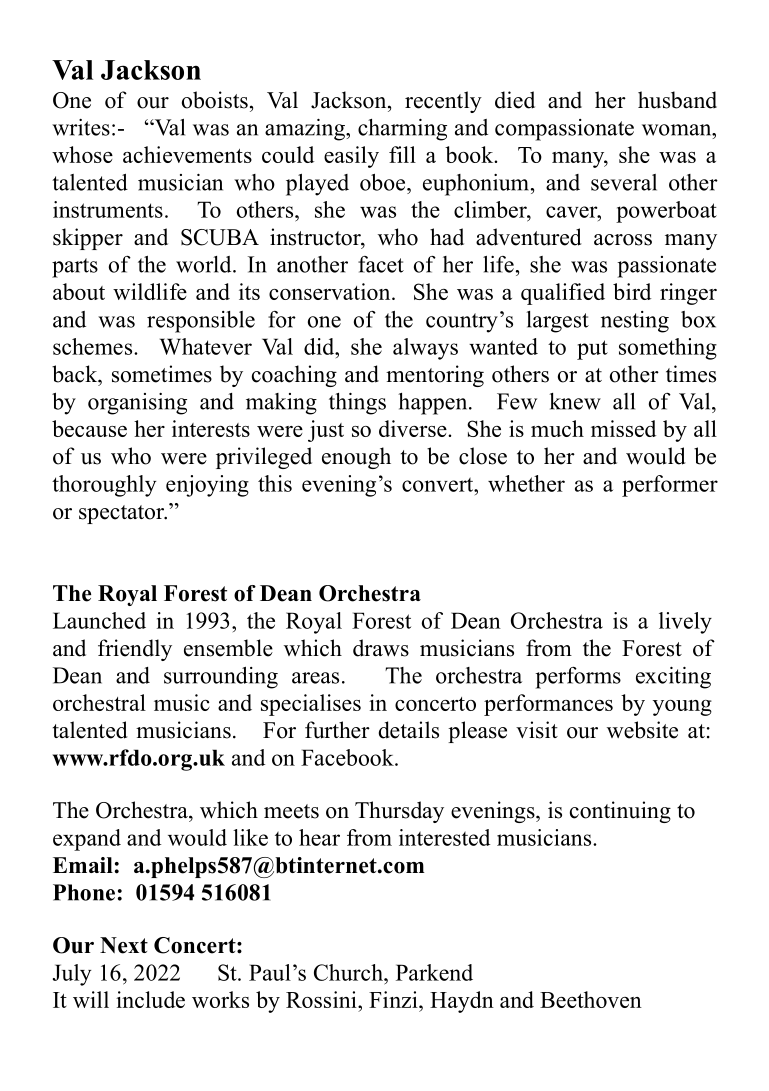  What do you see at coordinates (677, 100) in the screenshot?
I see `husband` at bounding box center [677, 100].
